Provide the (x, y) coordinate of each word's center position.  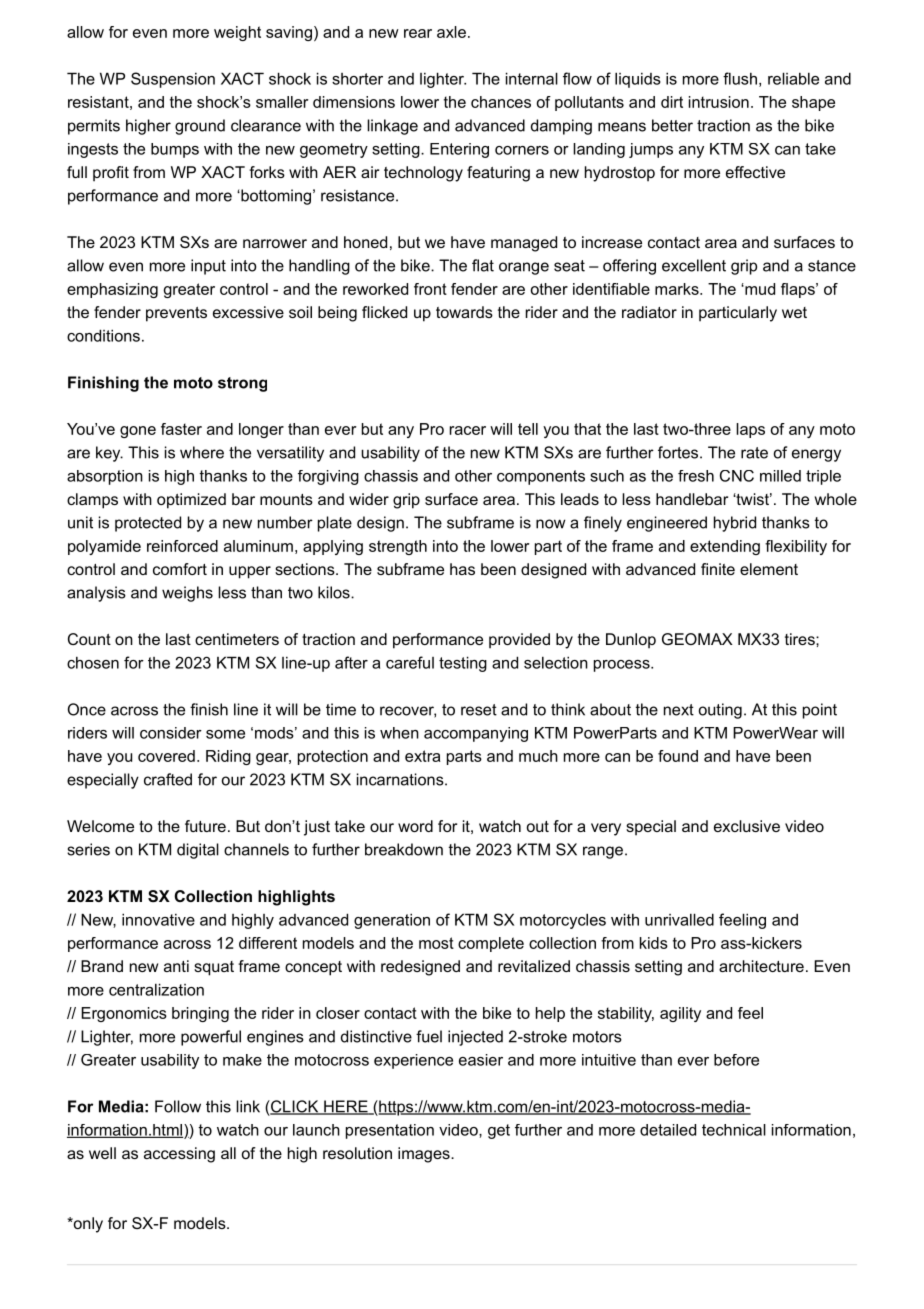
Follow (178, 1106)
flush (740, 78)
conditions (103, 335)
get (499, 1131)
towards (464, 312)
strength (398, 547)
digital (198, 851)
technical (734, 1130)
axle (451, 32)
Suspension (173, 80)
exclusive (747, 826)
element (769, 569)
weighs (187, 594)
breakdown (404, 849)
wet (794, 312)
